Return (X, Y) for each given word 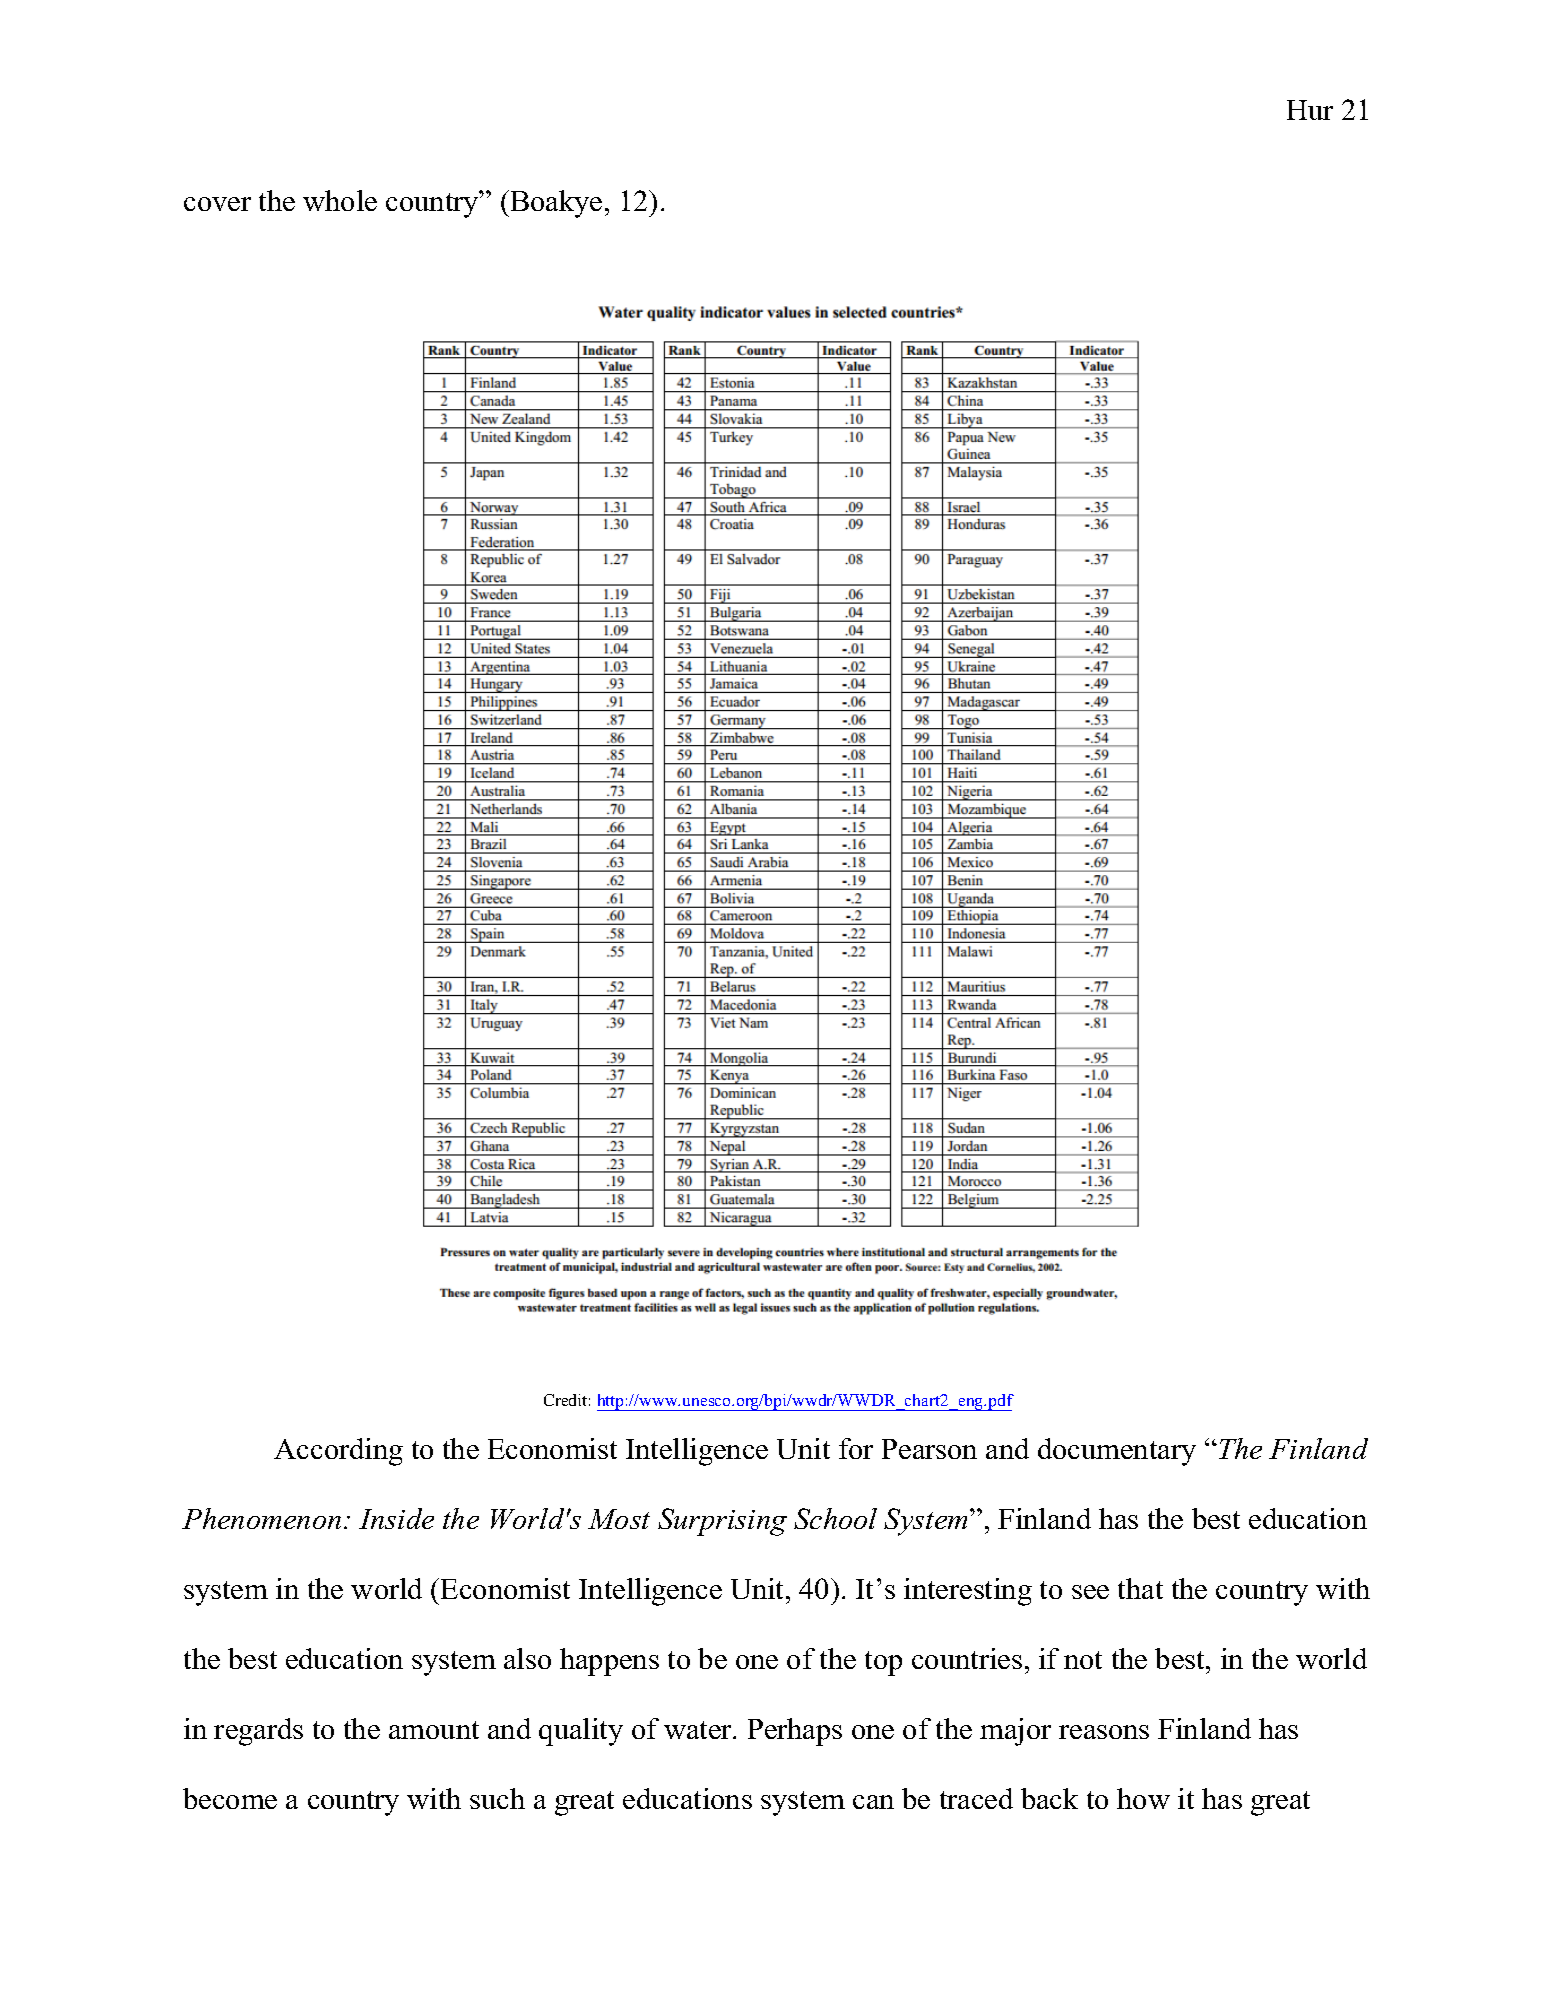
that (1140, 1588)
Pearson (929, 1449)
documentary (1117, 1452)
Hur (1310, 110)
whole (340, 200)
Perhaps (795, 1732)
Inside (396, 1518)
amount (434, 1730)
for (856, 1448)
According (338, 1452)
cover (217, 204)
